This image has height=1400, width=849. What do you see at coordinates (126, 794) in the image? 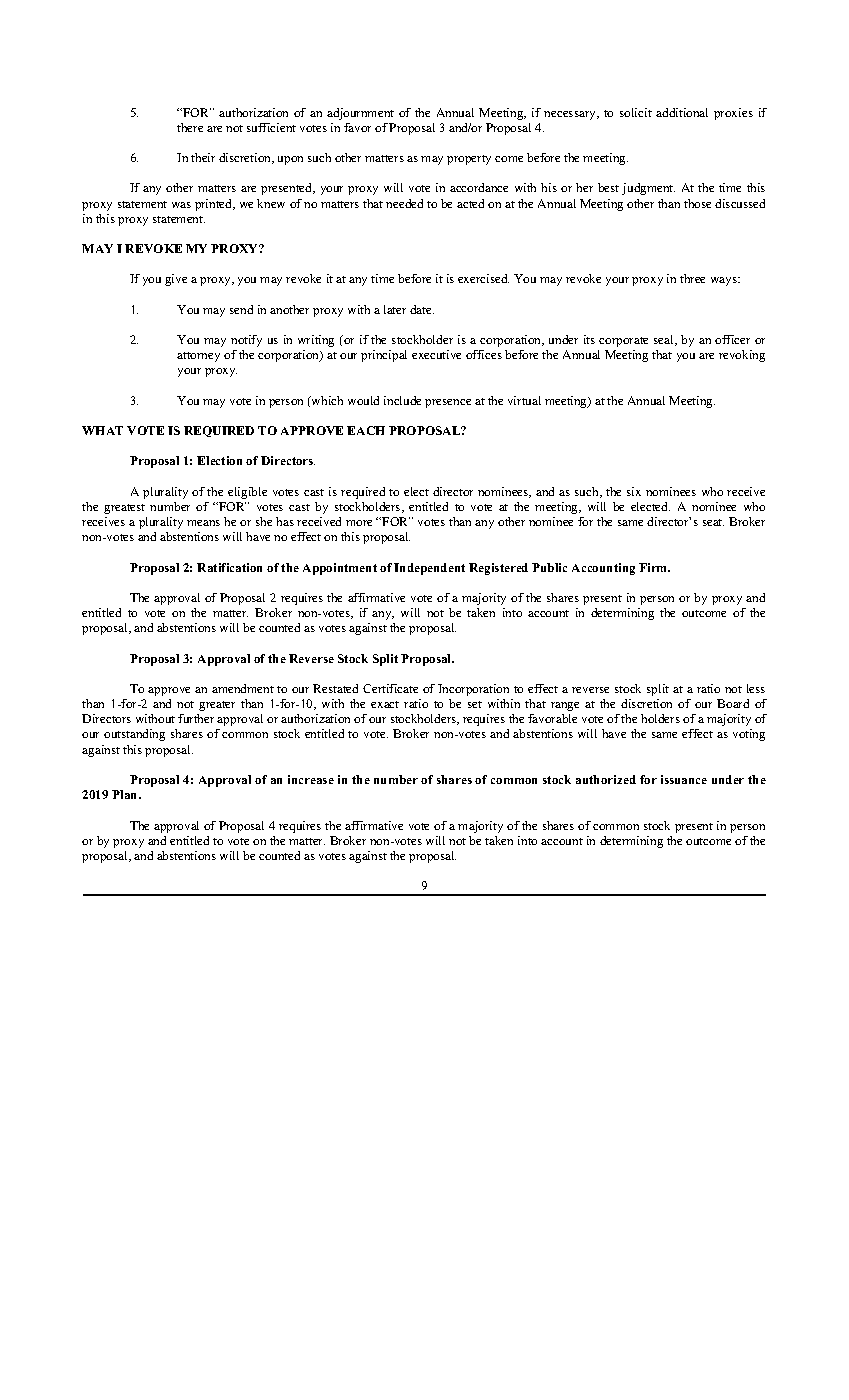
I see `Plan` at bounding box center [126, 794].
